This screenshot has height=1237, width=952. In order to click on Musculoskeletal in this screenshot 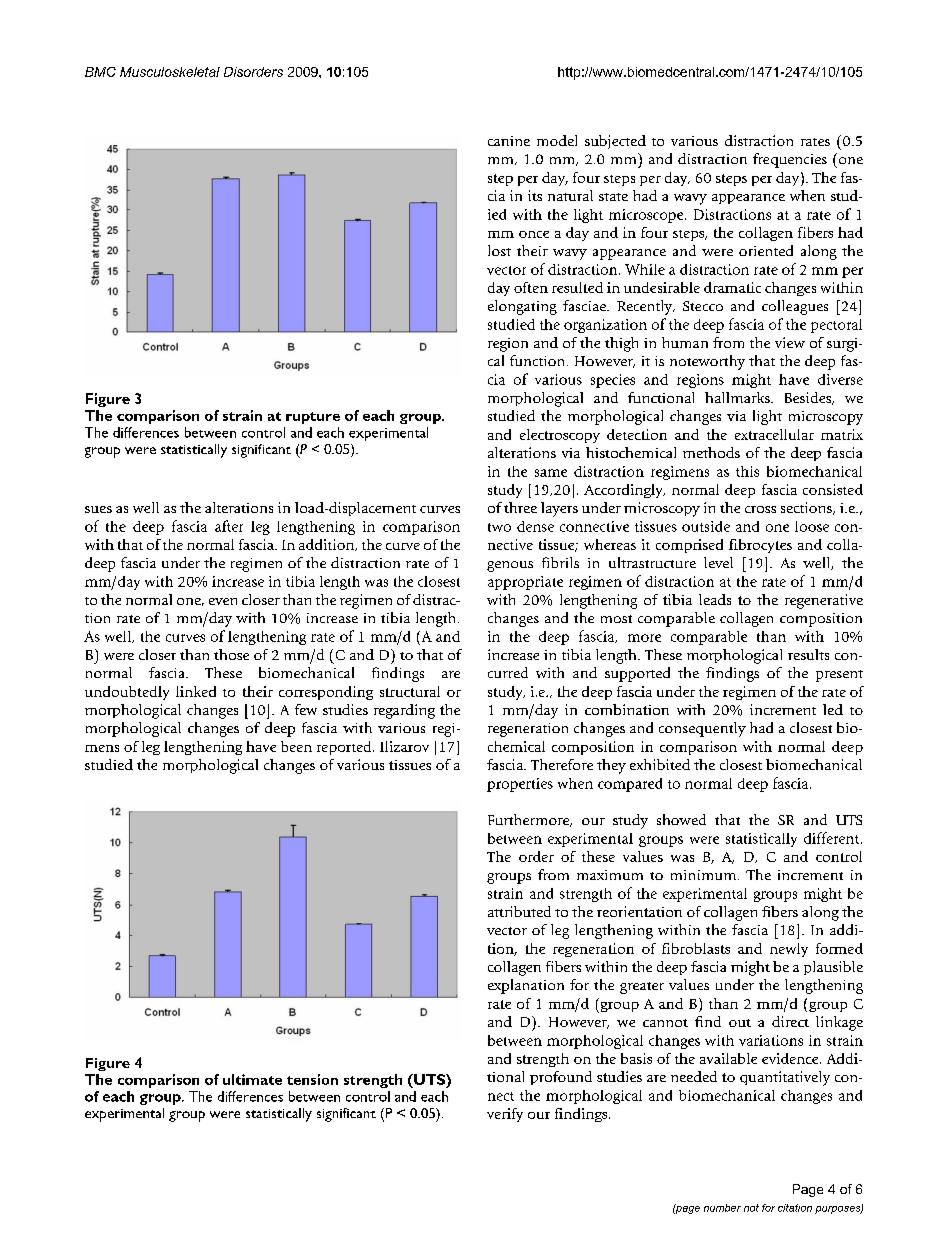, I will do `click(170, 72)`.
